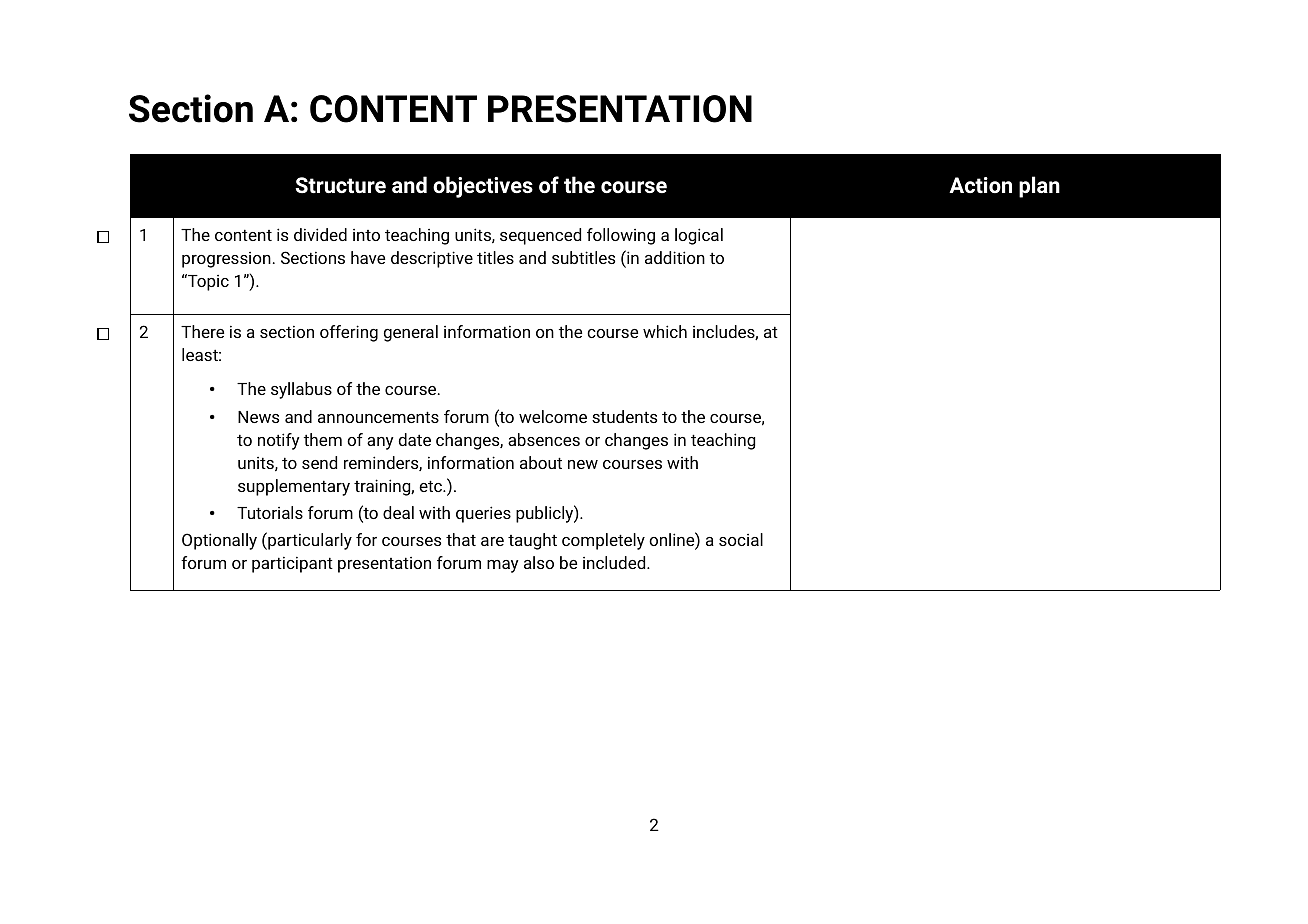 This document has width=1308, height=924. Describe the element at coordinates (340, 185) in the document. I see `Structure` at that location.
